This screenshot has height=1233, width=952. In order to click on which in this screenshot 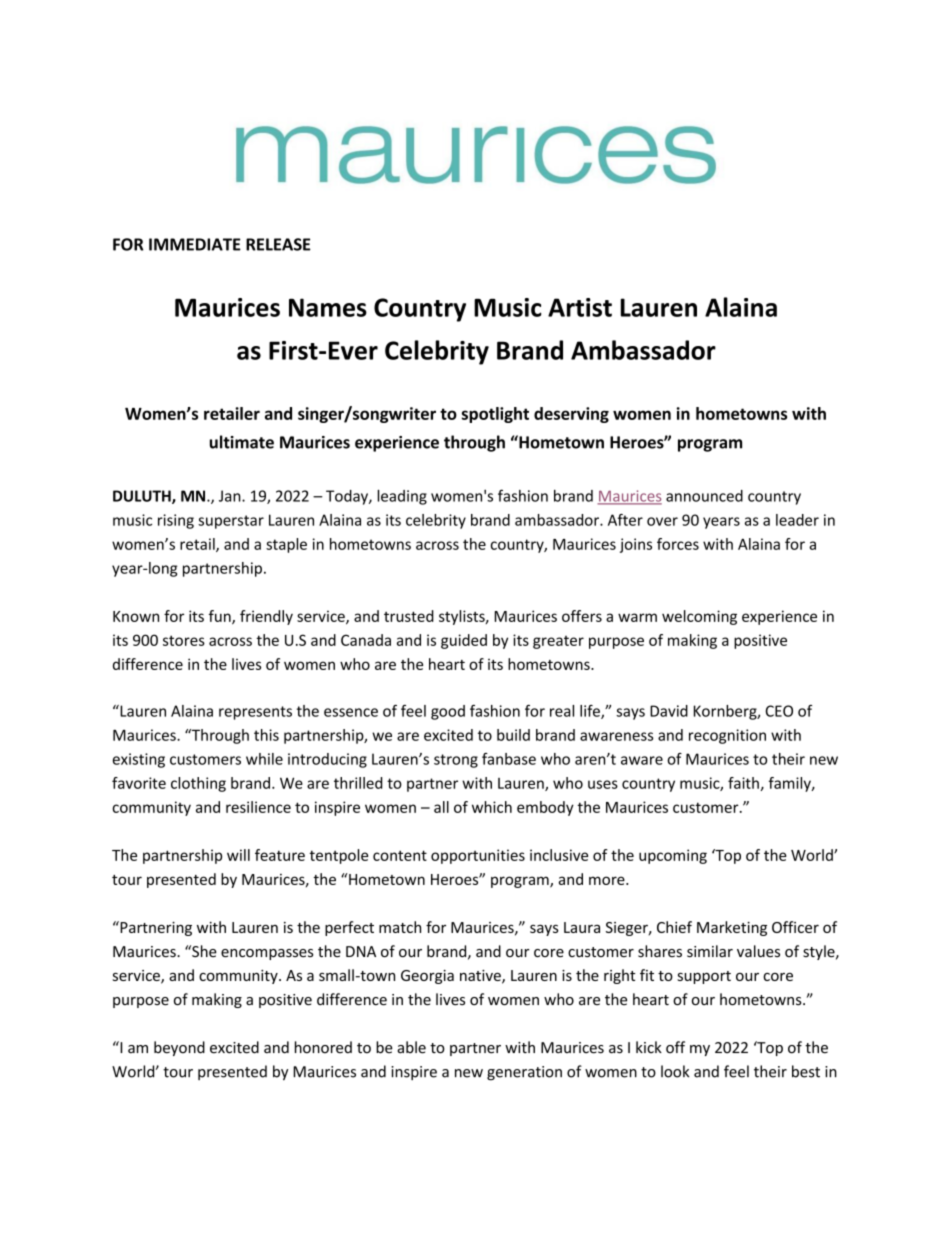, I will do `click(492, 807)`.
